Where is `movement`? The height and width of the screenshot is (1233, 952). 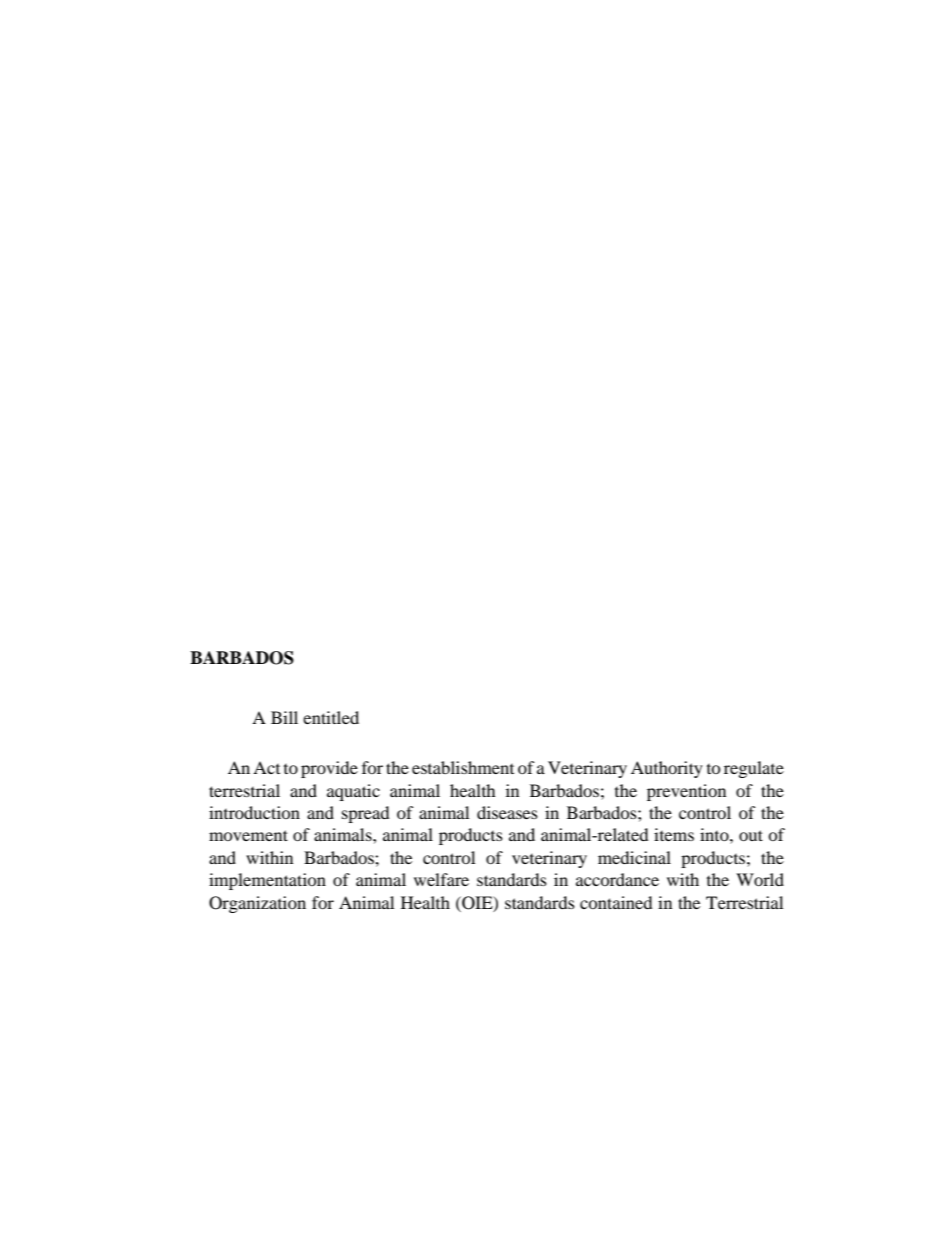 movement is located at coordinates (248, 835).
